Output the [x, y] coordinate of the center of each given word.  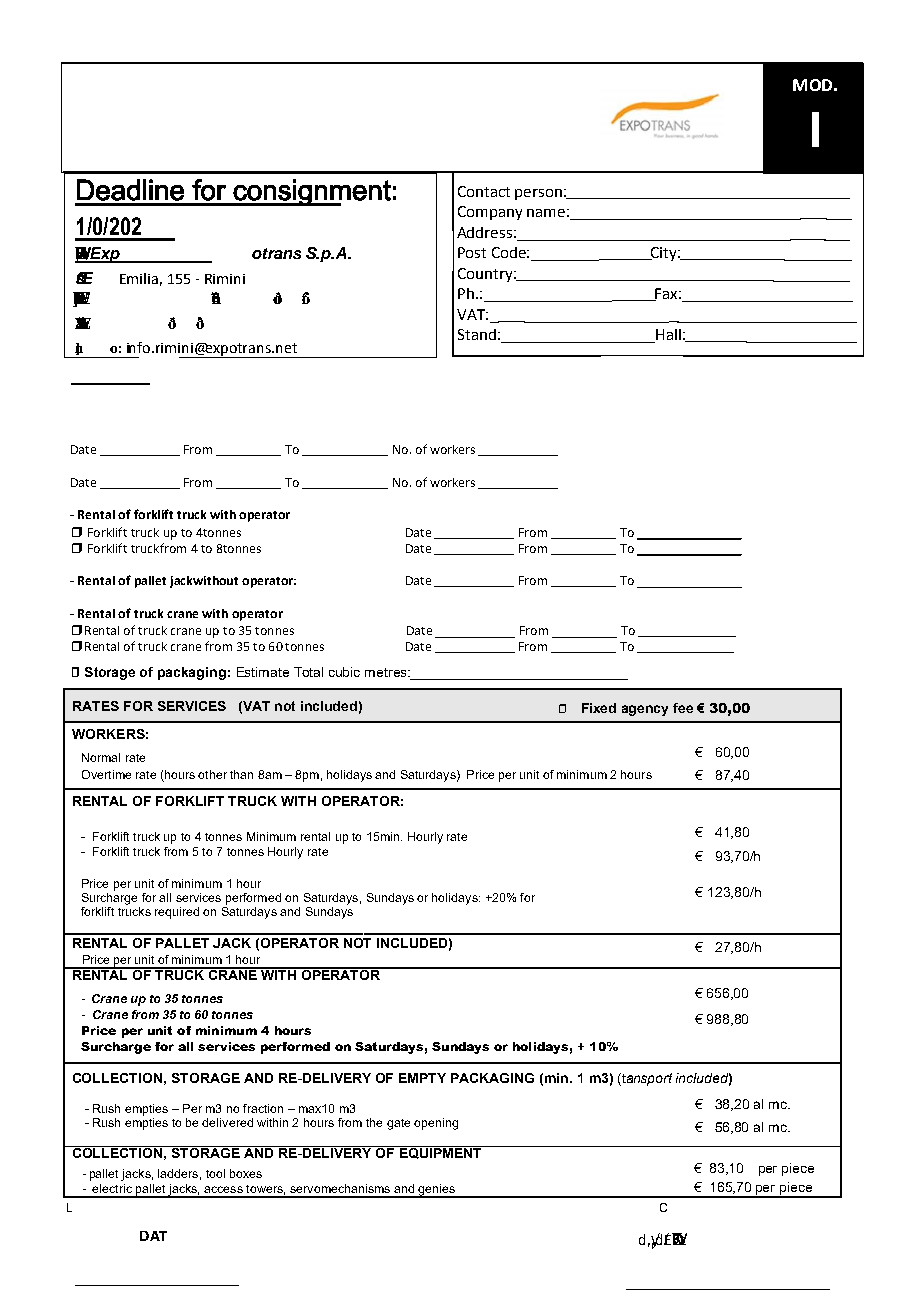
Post [472, 252]
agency [645, 710]
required [177, 913]
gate [398, 1124]
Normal [101, 757]
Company [490, 213]
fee [683, 708]
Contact [484, 191]
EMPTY [422, 1078]
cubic [344, 672]
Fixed [599, 708]
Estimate [263, 672]
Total [308, 672]
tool [215, 1173]
